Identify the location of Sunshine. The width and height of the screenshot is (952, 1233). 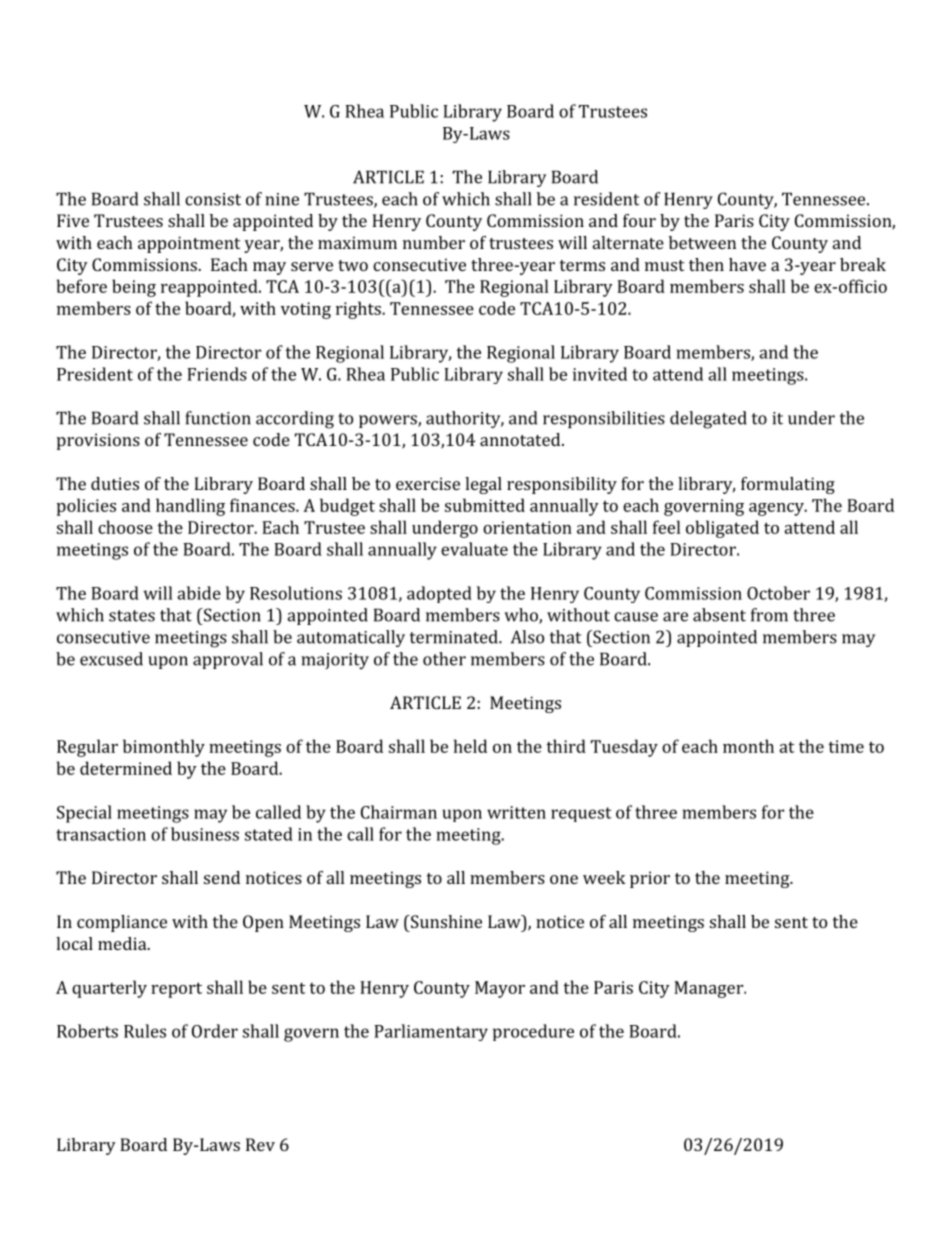
(445, 921).
